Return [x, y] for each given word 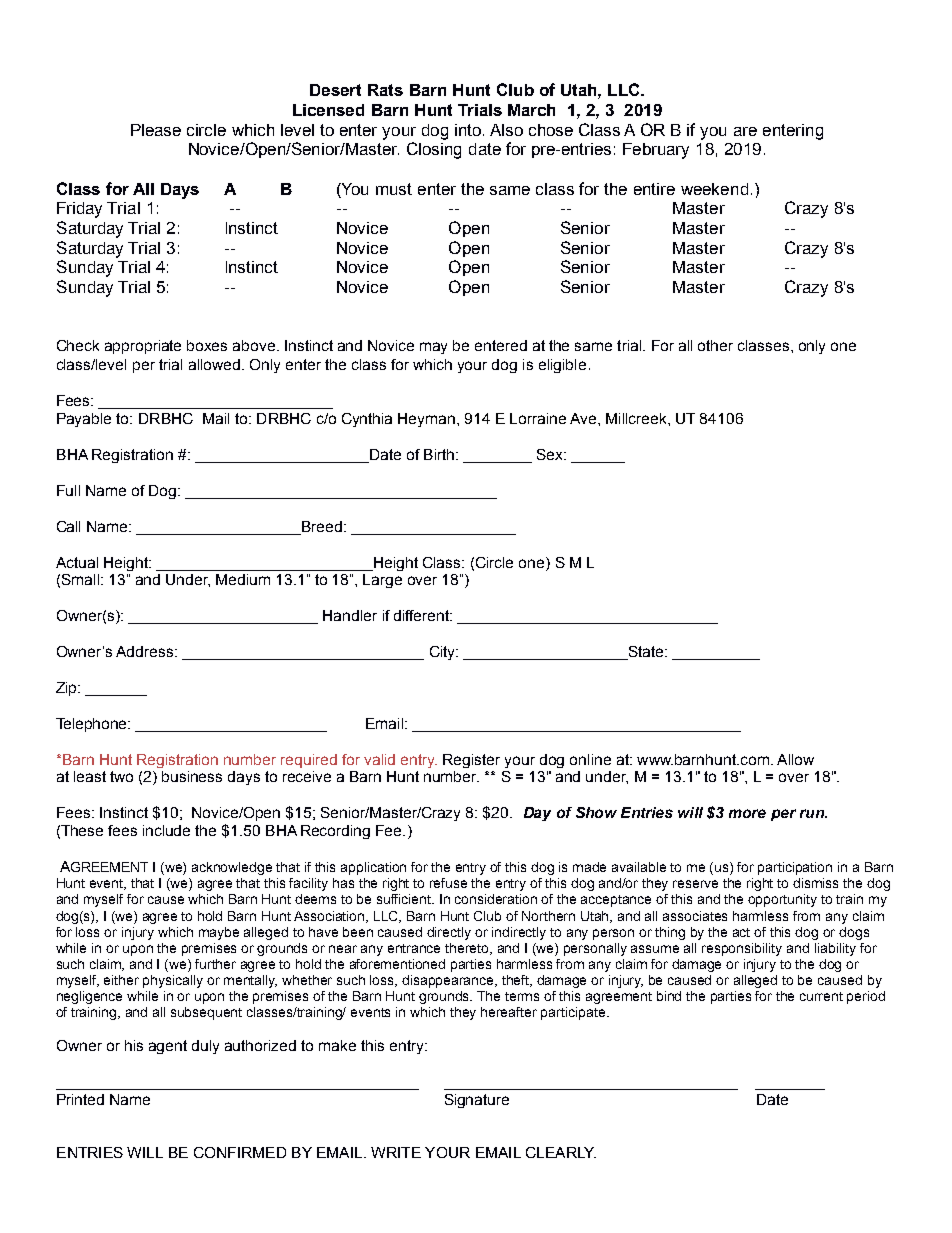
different [423, 615]
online [590, 759]
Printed [80, 1099]
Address [146, 651]
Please [156, 130]
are [745, 131]
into [469, 130]
